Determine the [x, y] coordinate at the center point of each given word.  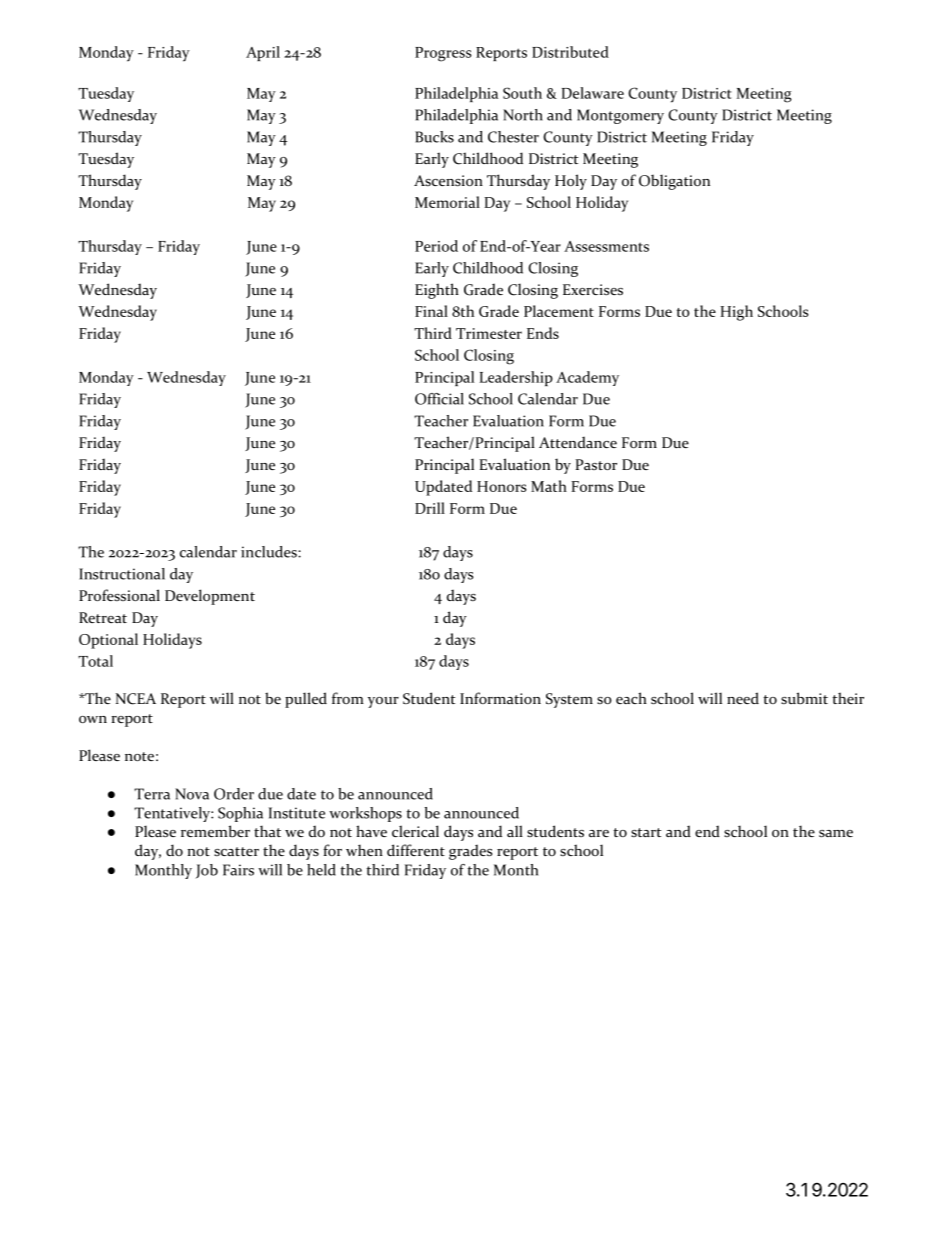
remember [215, 831]
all [515, 831]
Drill [430, 508]
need [743, 698]
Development [210, 597]
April [263, 53]
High [736, 313]
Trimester [489, 333]
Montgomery [620, 116]
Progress [443, 54]
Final [431, 311]
